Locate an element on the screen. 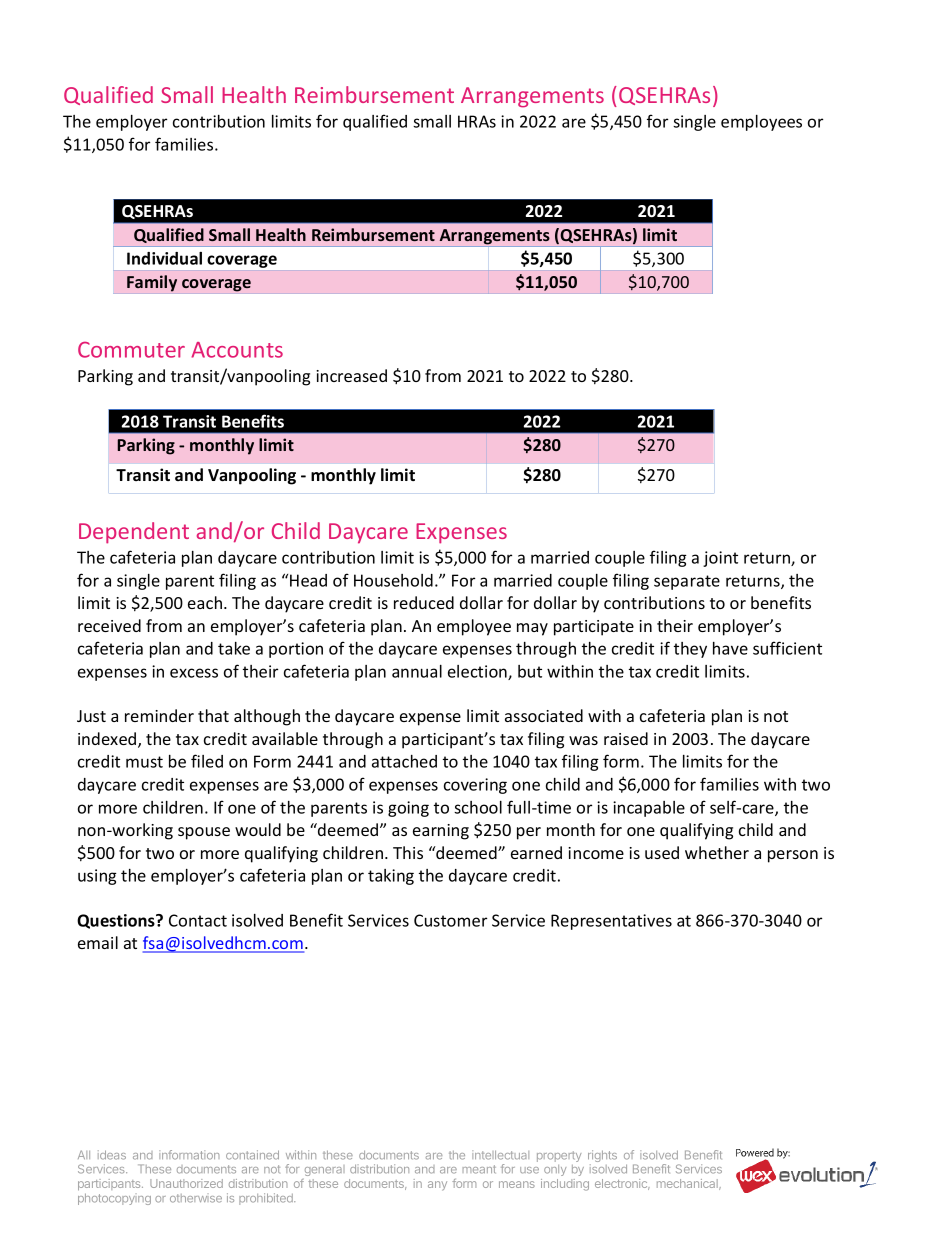 The height and width of the screenshot is (1233, 952). Customer is located at coordinates (450, 920).
